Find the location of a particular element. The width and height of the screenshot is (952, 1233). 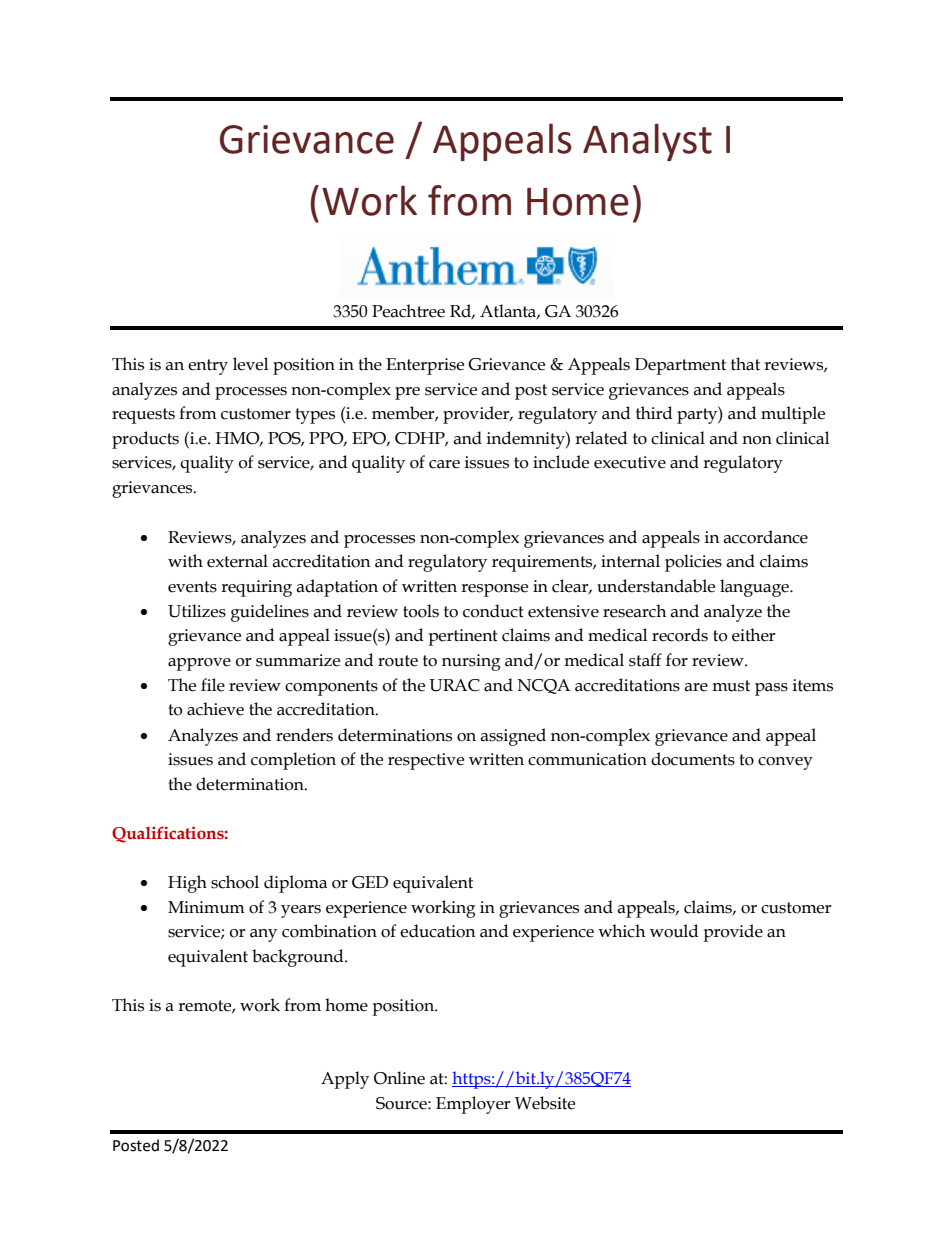

Analyst is located at coordinates (647, 142).
